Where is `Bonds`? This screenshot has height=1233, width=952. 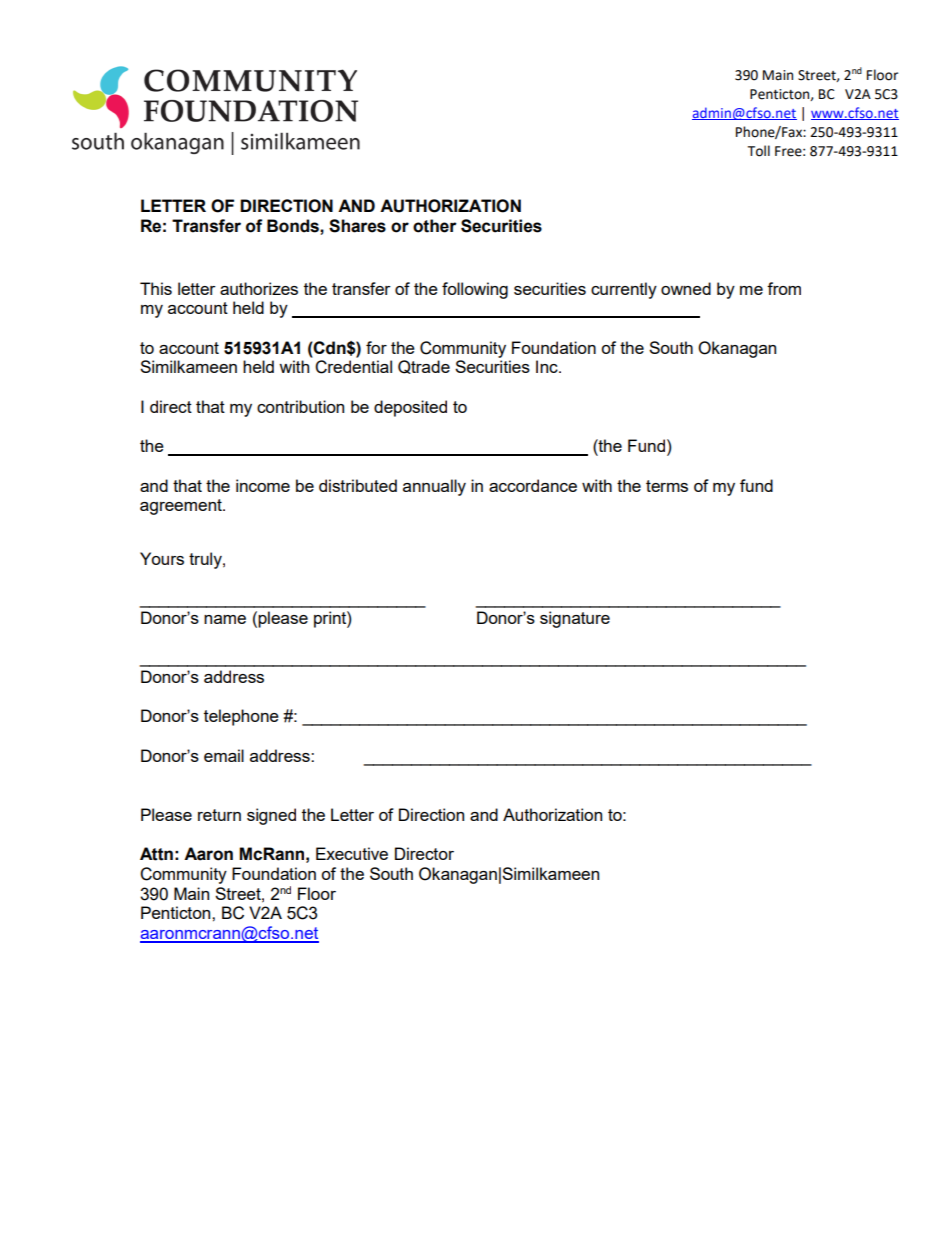
Bonds is located at coordinates (294, 226).
